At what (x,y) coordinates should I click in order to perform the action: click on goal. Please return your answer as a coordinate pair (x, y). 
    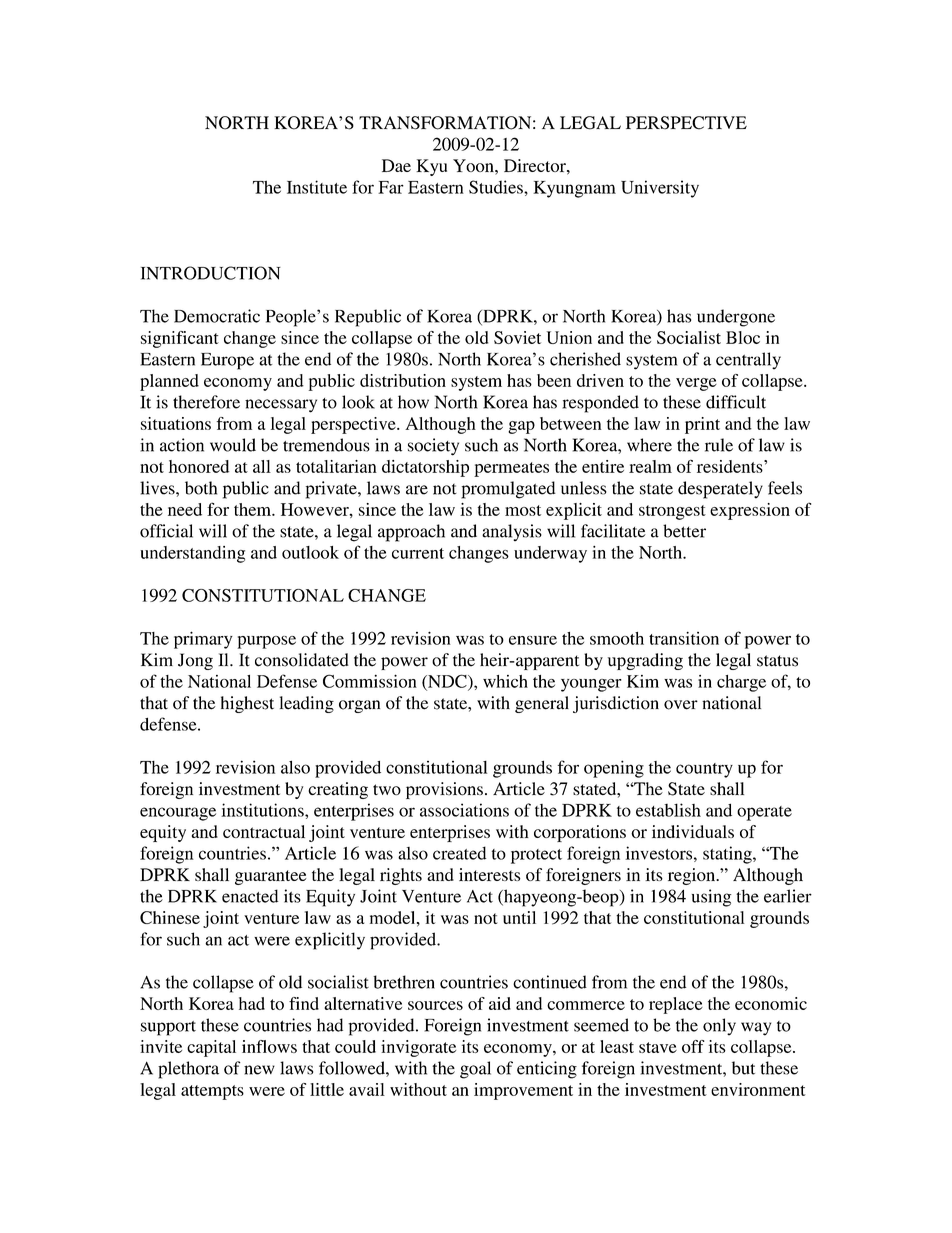
    Looking at the image, I should click on (475, 1070).
